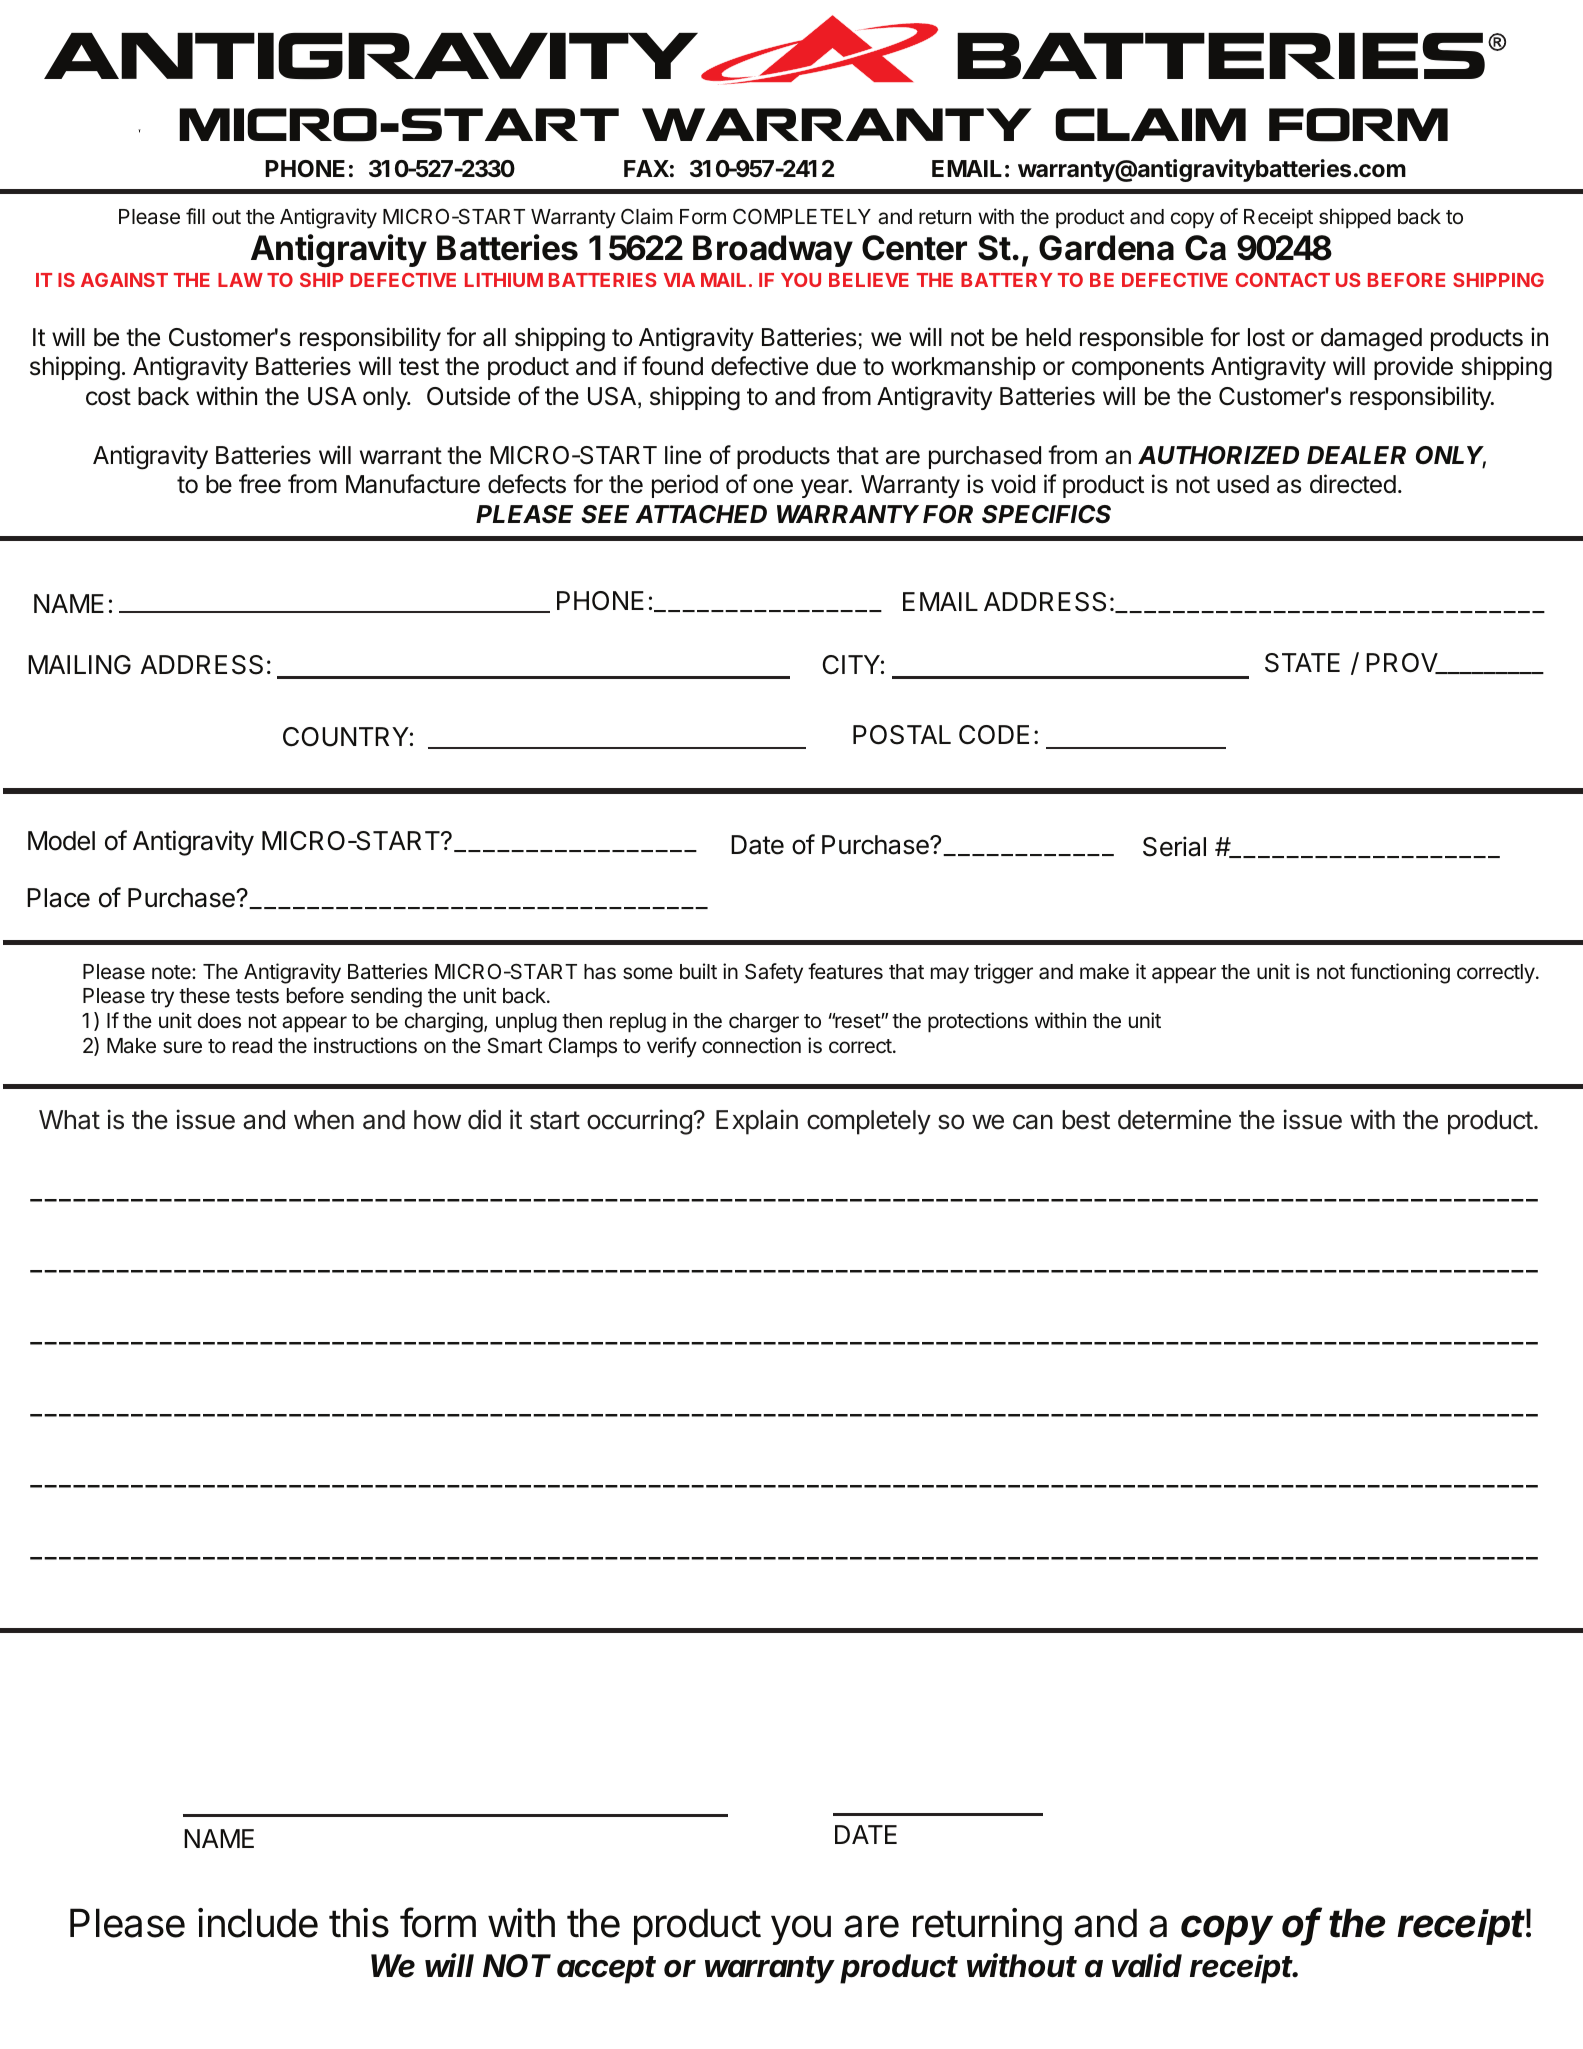 The width and height of the page is (1583, 2049). What do you see at coordinates (773, 251) in the page?
I see `Broadway` at bounding box center [773, 251].
